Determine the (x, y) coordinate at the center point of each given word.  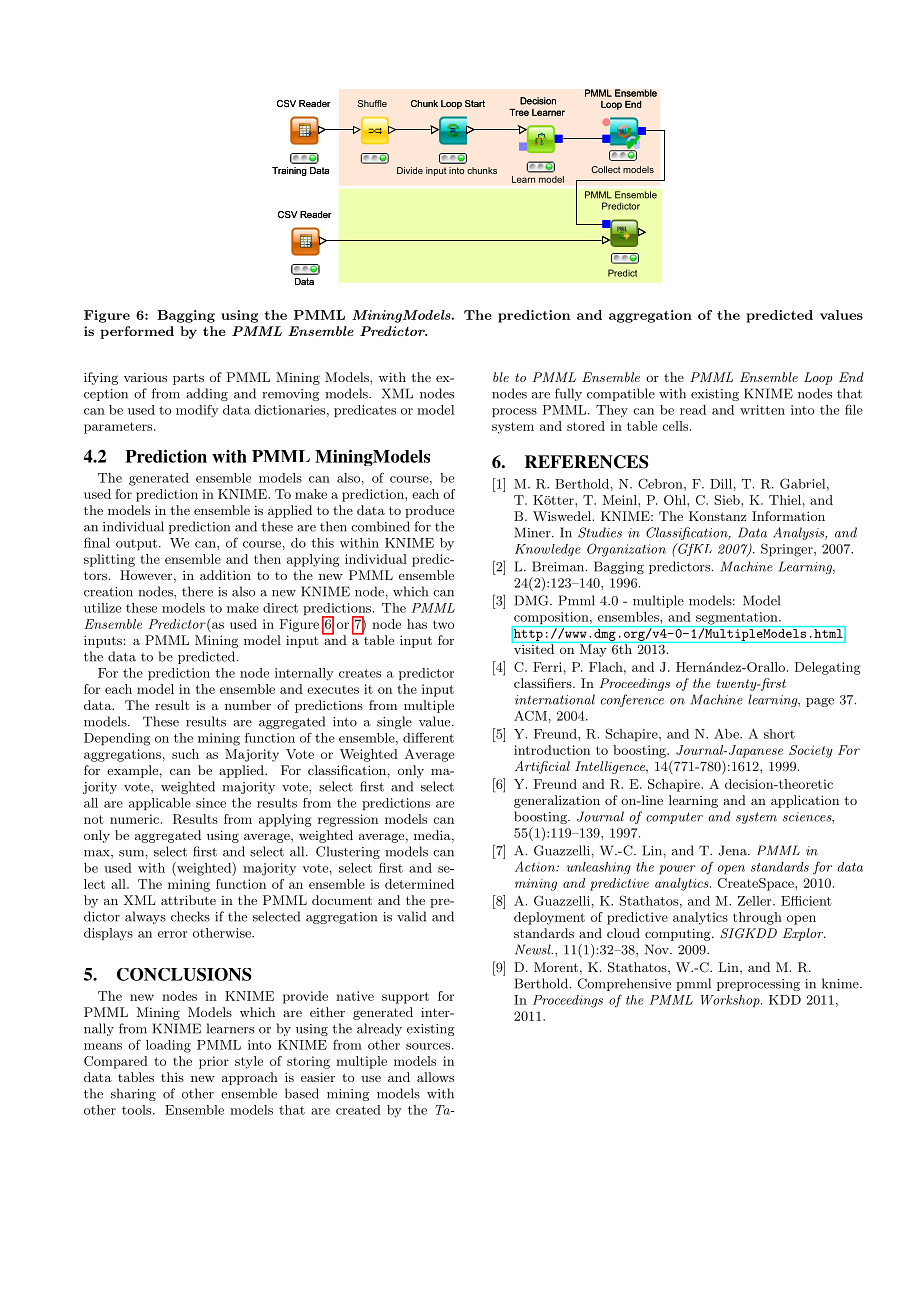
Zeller (756, 901)
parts (188, 379)
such (185, 754)
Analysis (799, 533)
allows (435, 1077)
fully (568, 394)
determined (419, 884)
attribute (188, 900)
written (762, 410)
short (779, 734)
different (428, 737)
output (136, 544)
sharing (133, 1094)
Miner (534, 532)
